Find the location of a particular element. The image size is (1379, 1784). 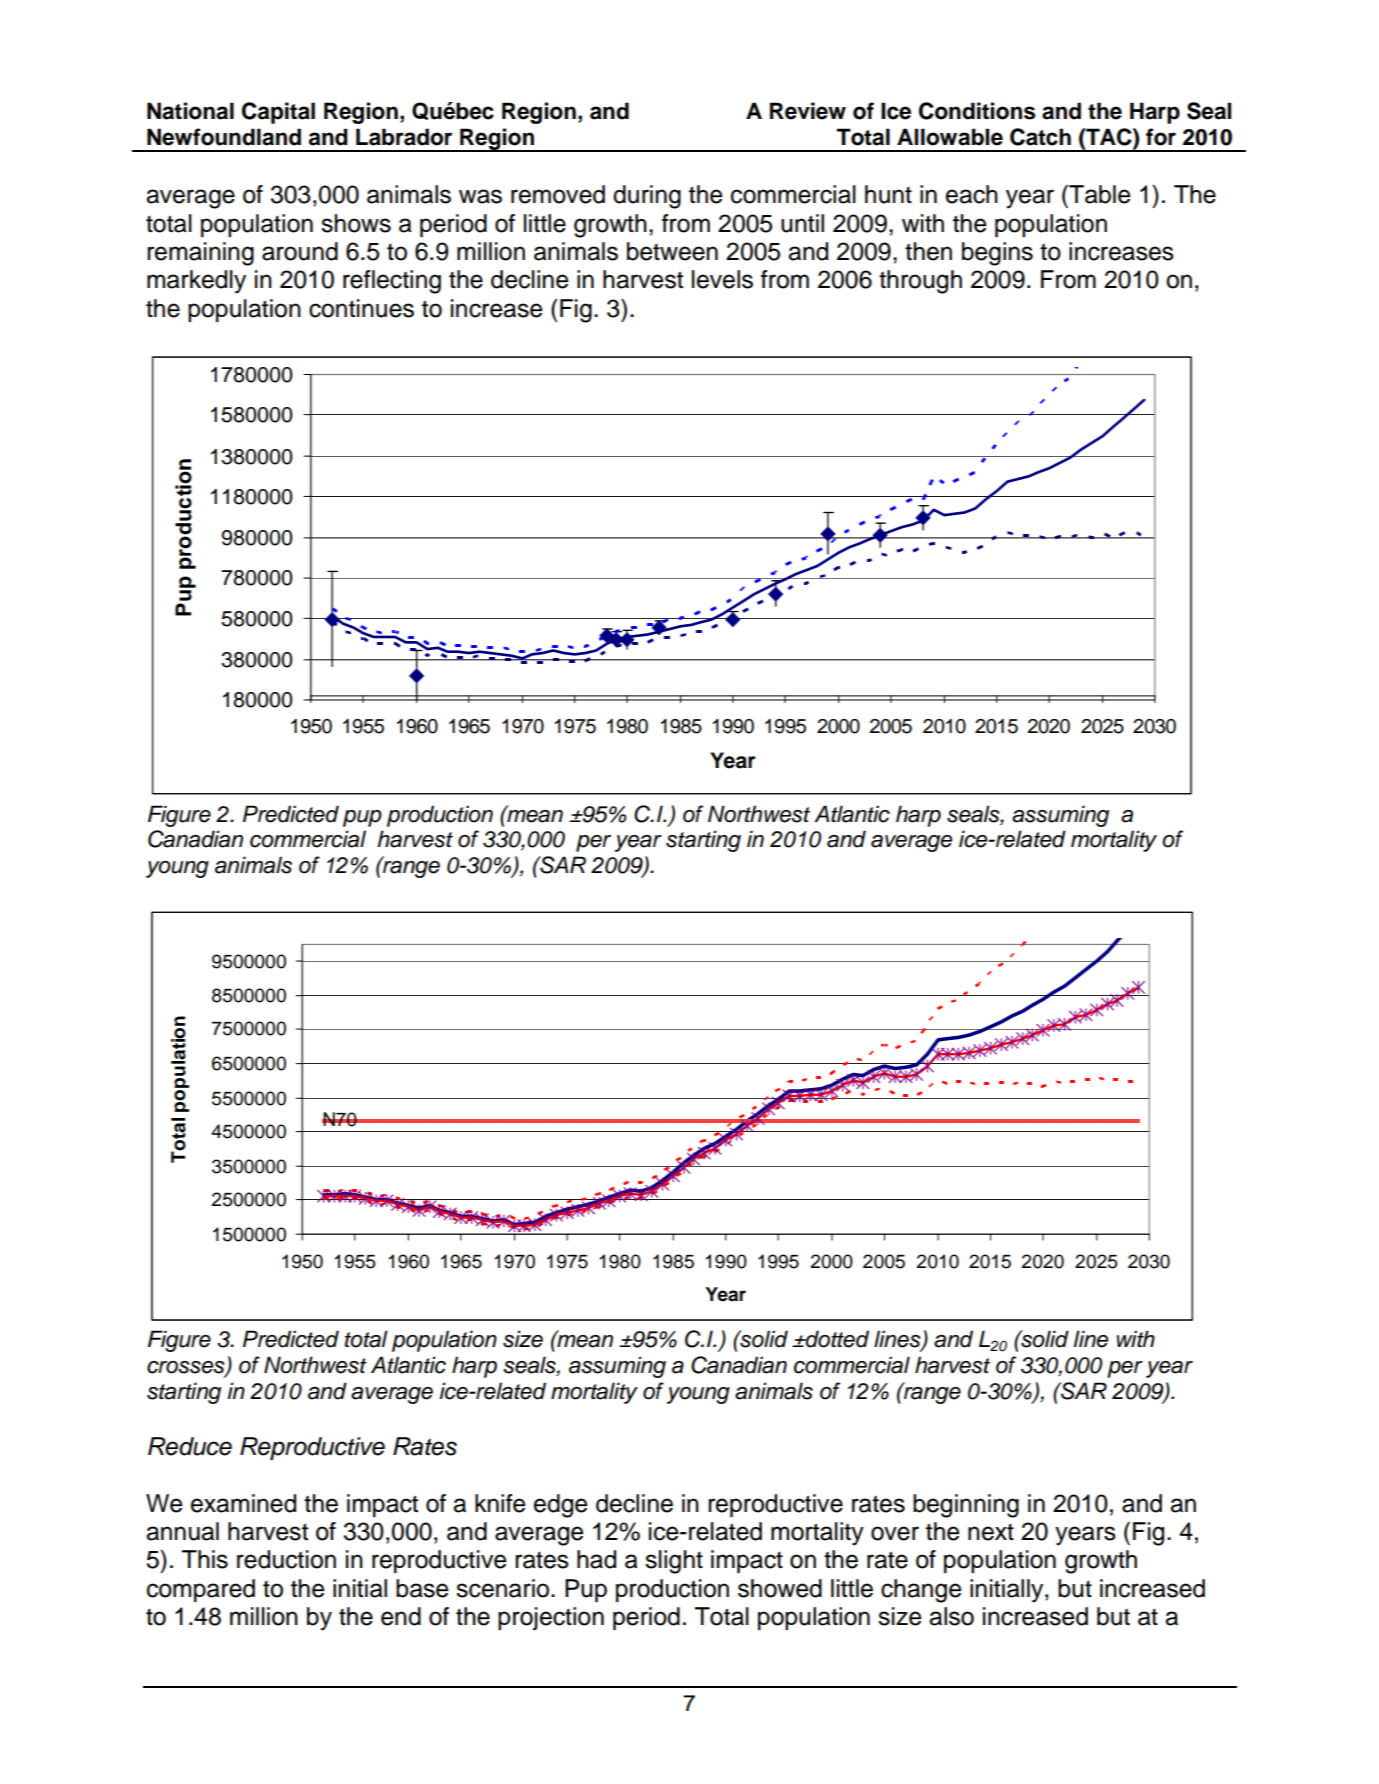

reduction is located at coordinates (286, 1559).
